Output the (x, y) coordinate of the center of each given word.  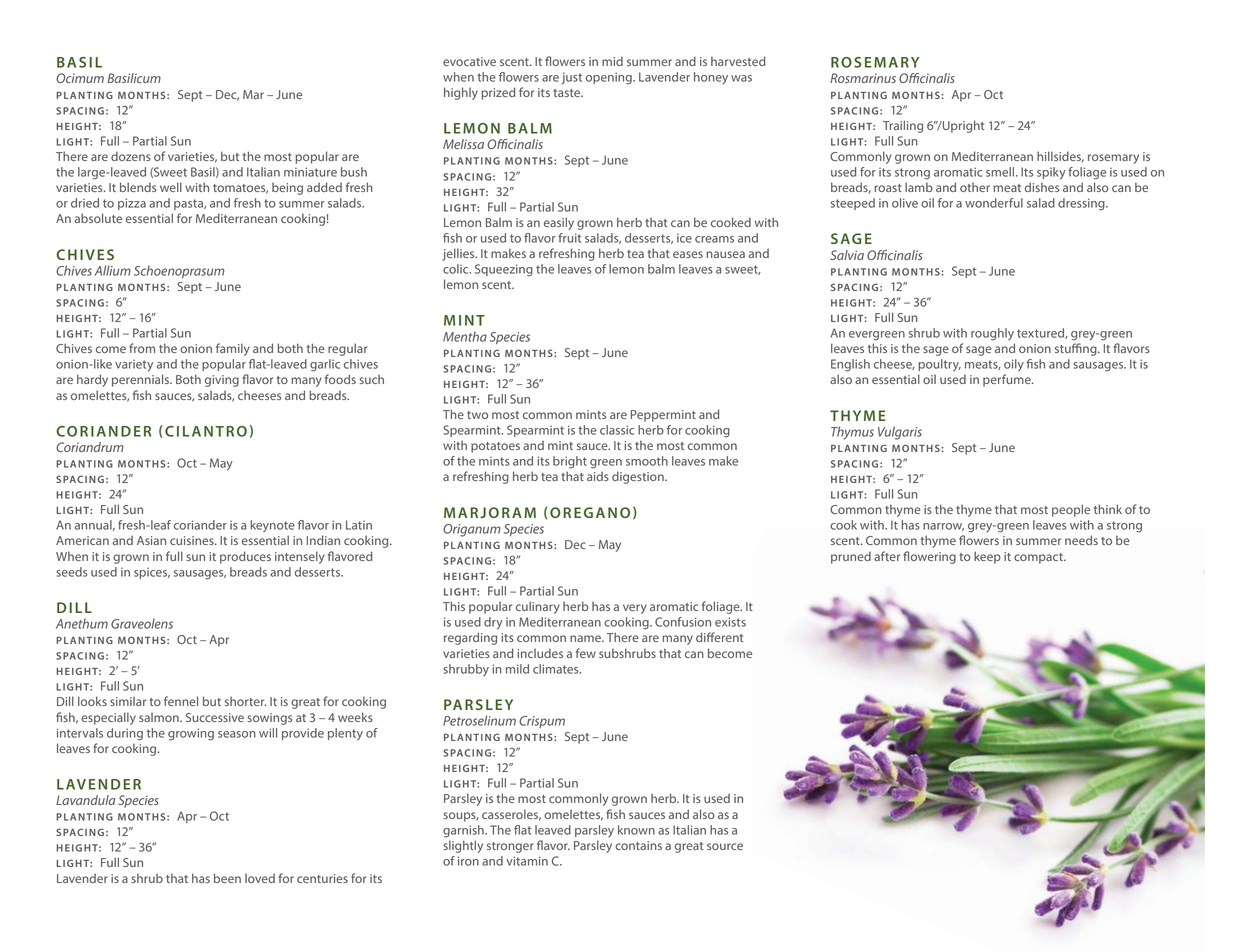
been (227, 878)
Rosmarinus (863, 78)
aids (598, 476)
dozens (131, 156)
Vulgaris (900, 433)
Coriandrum (90, 447)
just (572, 78)
